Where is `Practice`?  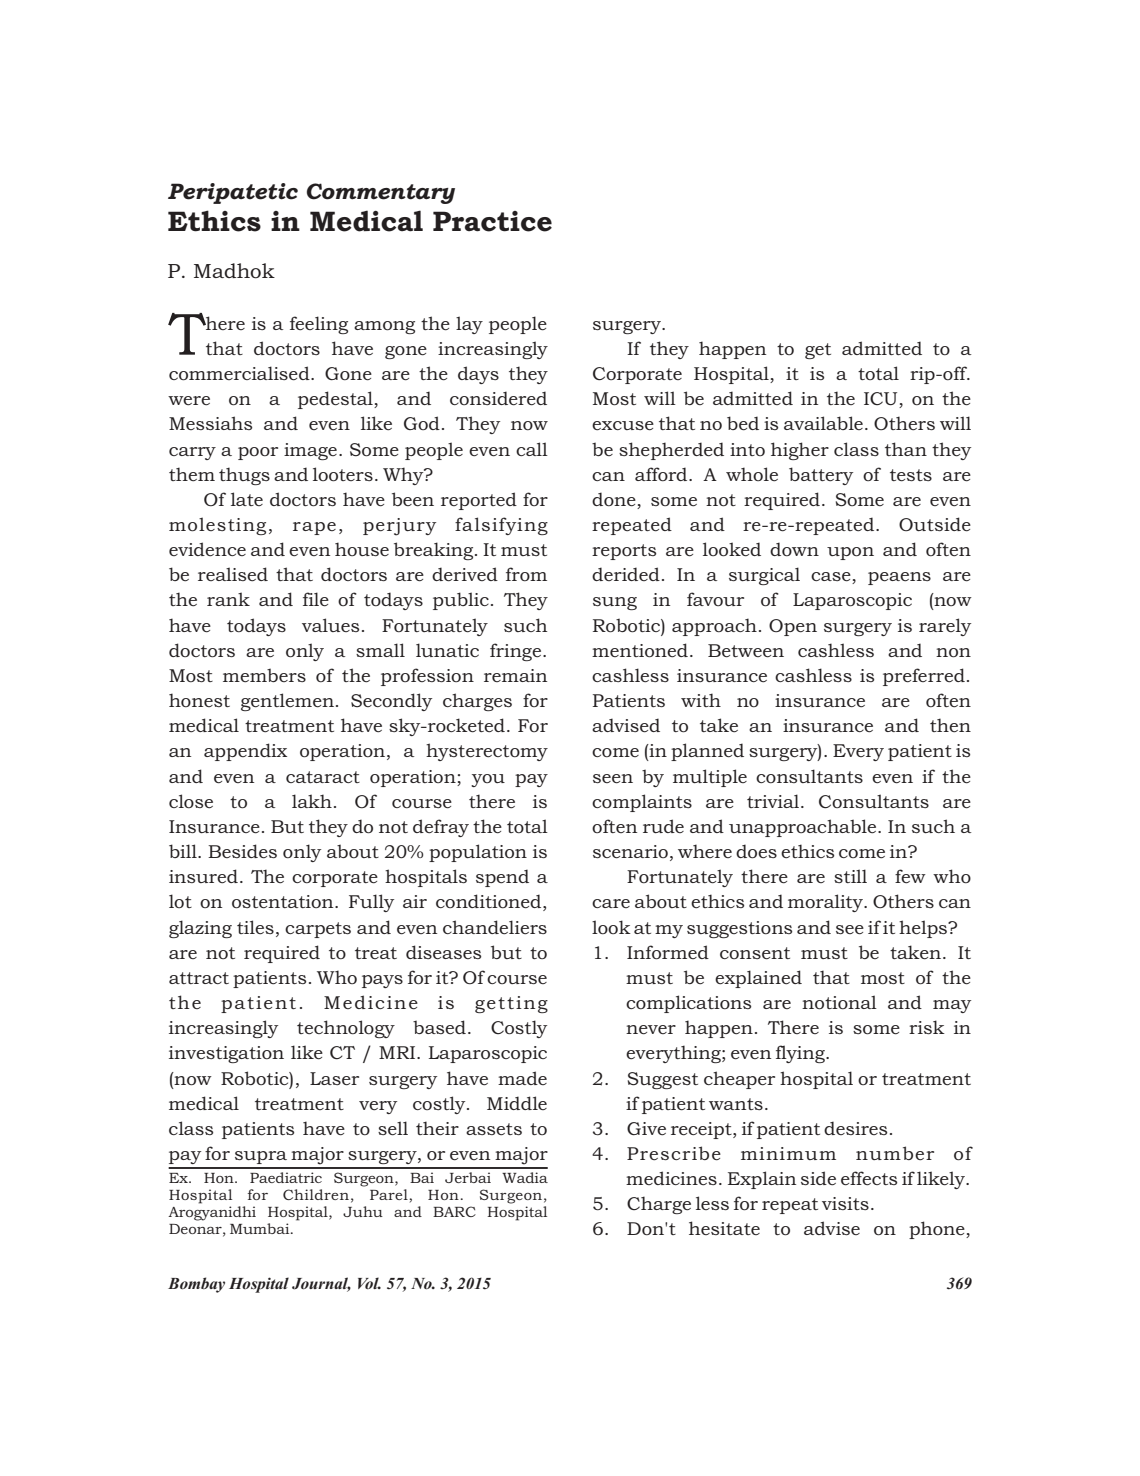
Practice is located at coordinates (492, 221).
